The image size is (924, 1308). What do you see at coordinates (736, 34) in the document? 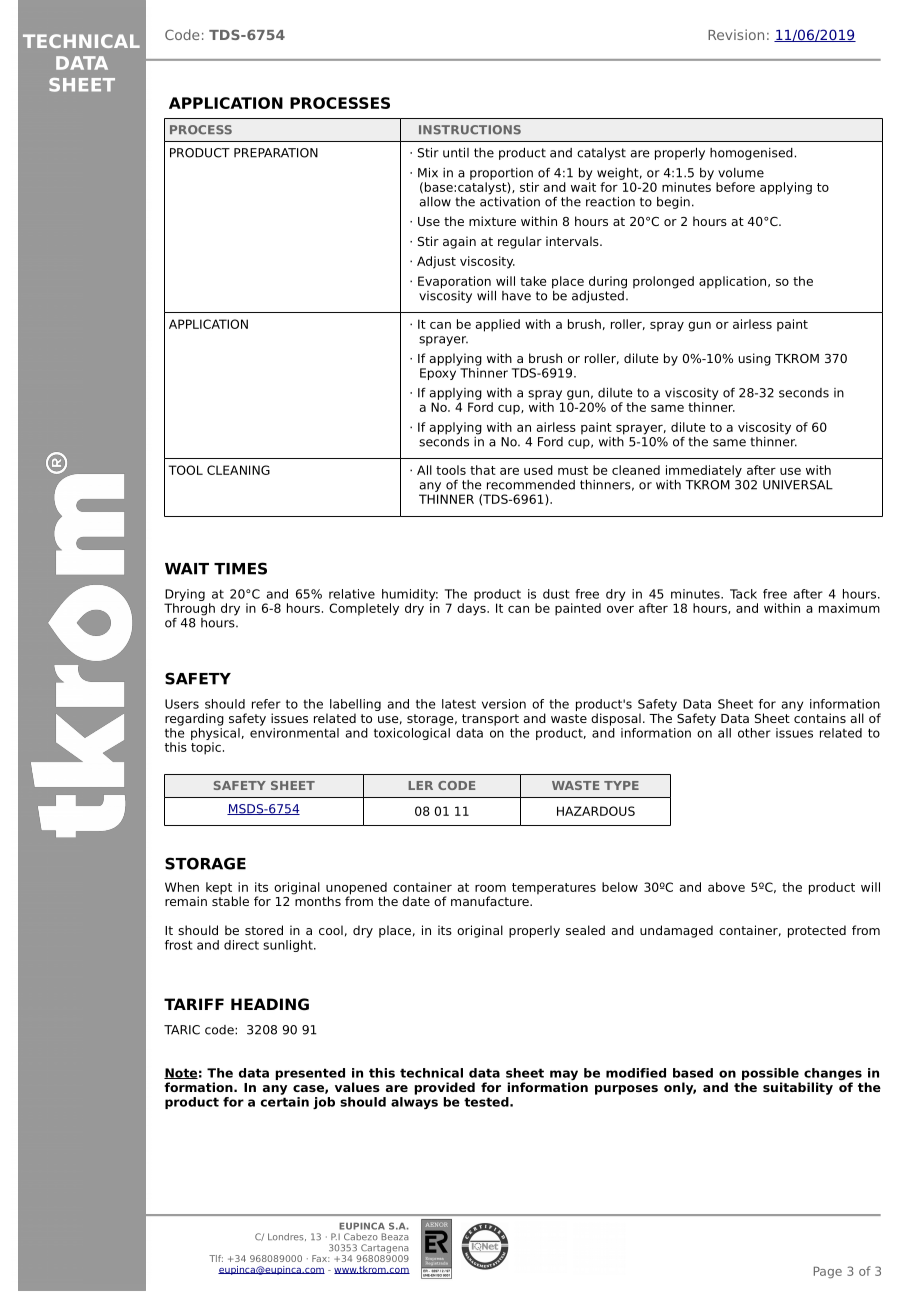
I see `Revision` at bounding box center [736, 34].
